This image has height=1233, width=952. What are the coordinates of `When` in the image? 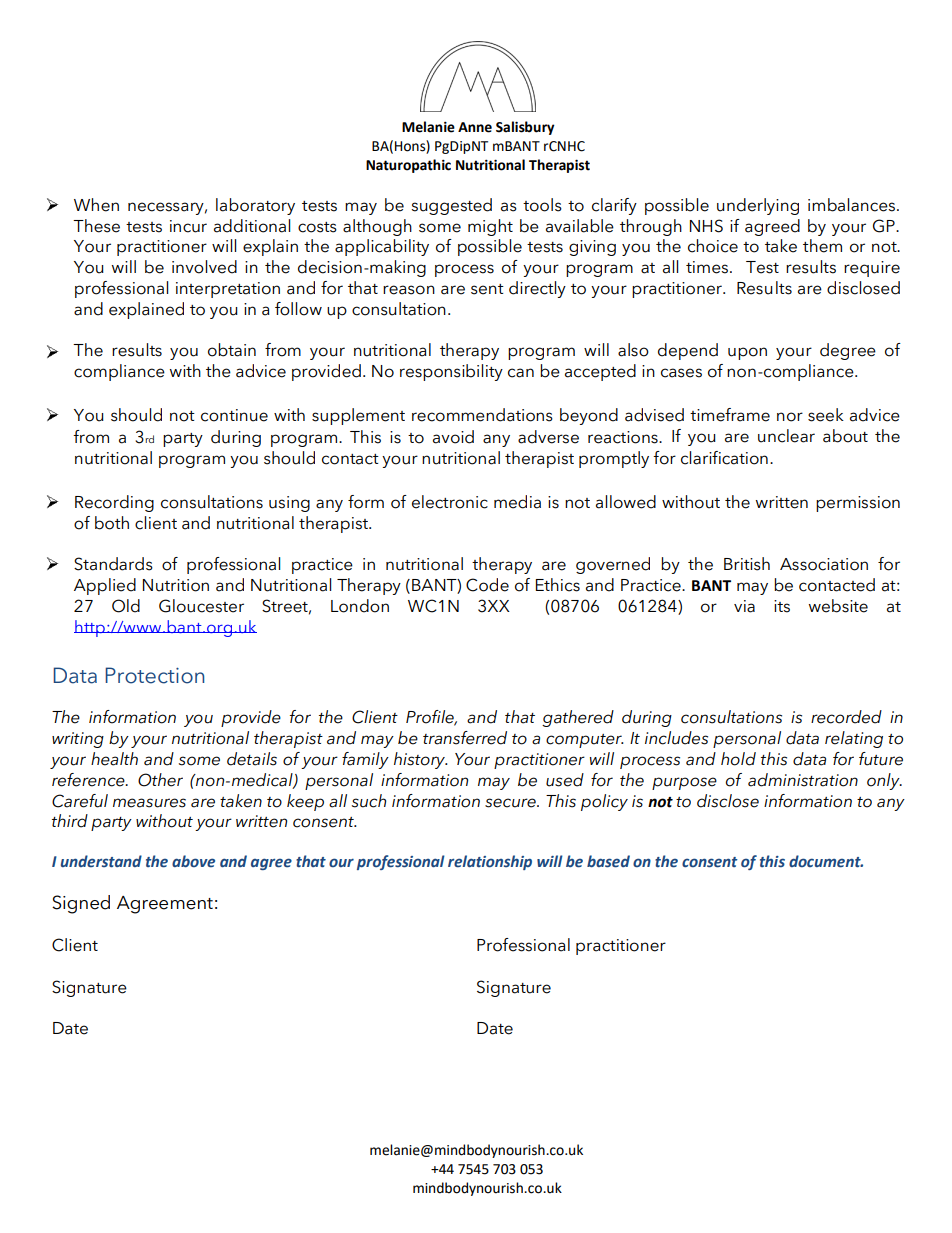 It's located at (96, 205).
